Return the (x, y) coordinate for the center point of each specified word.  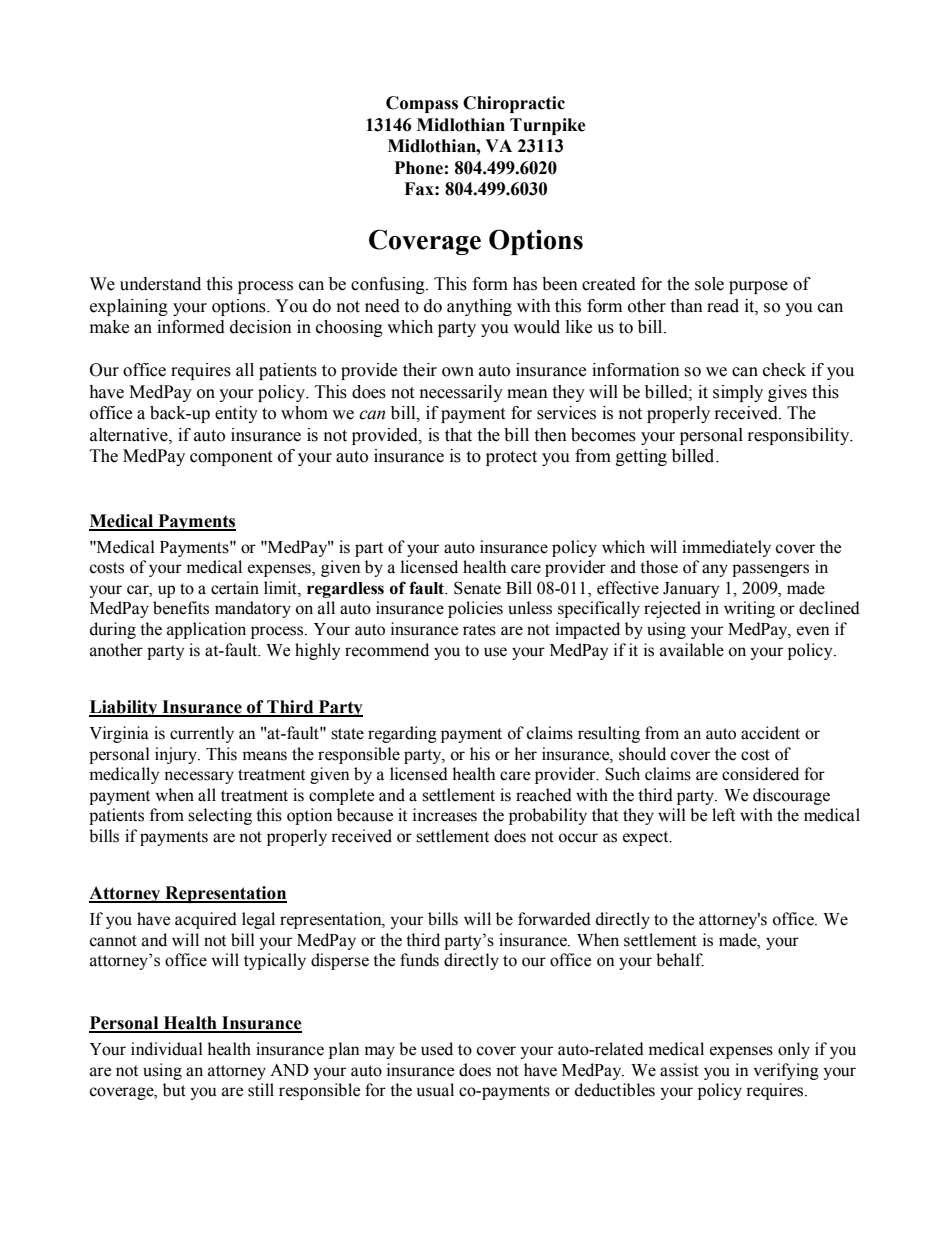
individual (167, 1049)
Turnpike (548, 126)
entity (236, 414)
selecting (220, 816)
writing (749, 609)
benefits (181, 608)
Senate (477, 588)
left (723, 815)
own (458, 372)
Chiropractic (514, 104)
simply (738, 393)
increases (445, 815)
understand (160, 284)
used (437, 1049)
